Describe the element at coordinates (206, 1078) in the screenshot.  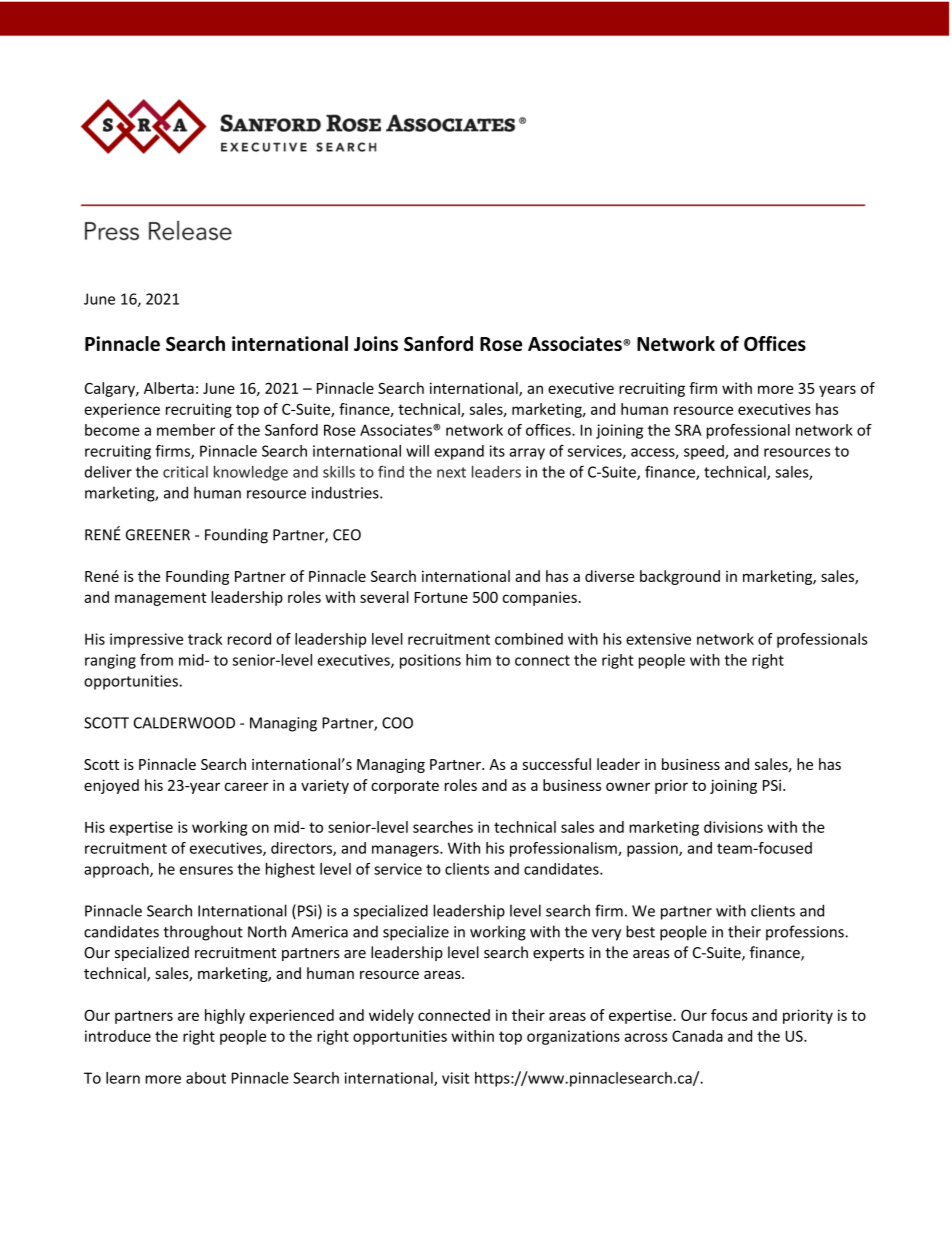
I see `about` at that location.
